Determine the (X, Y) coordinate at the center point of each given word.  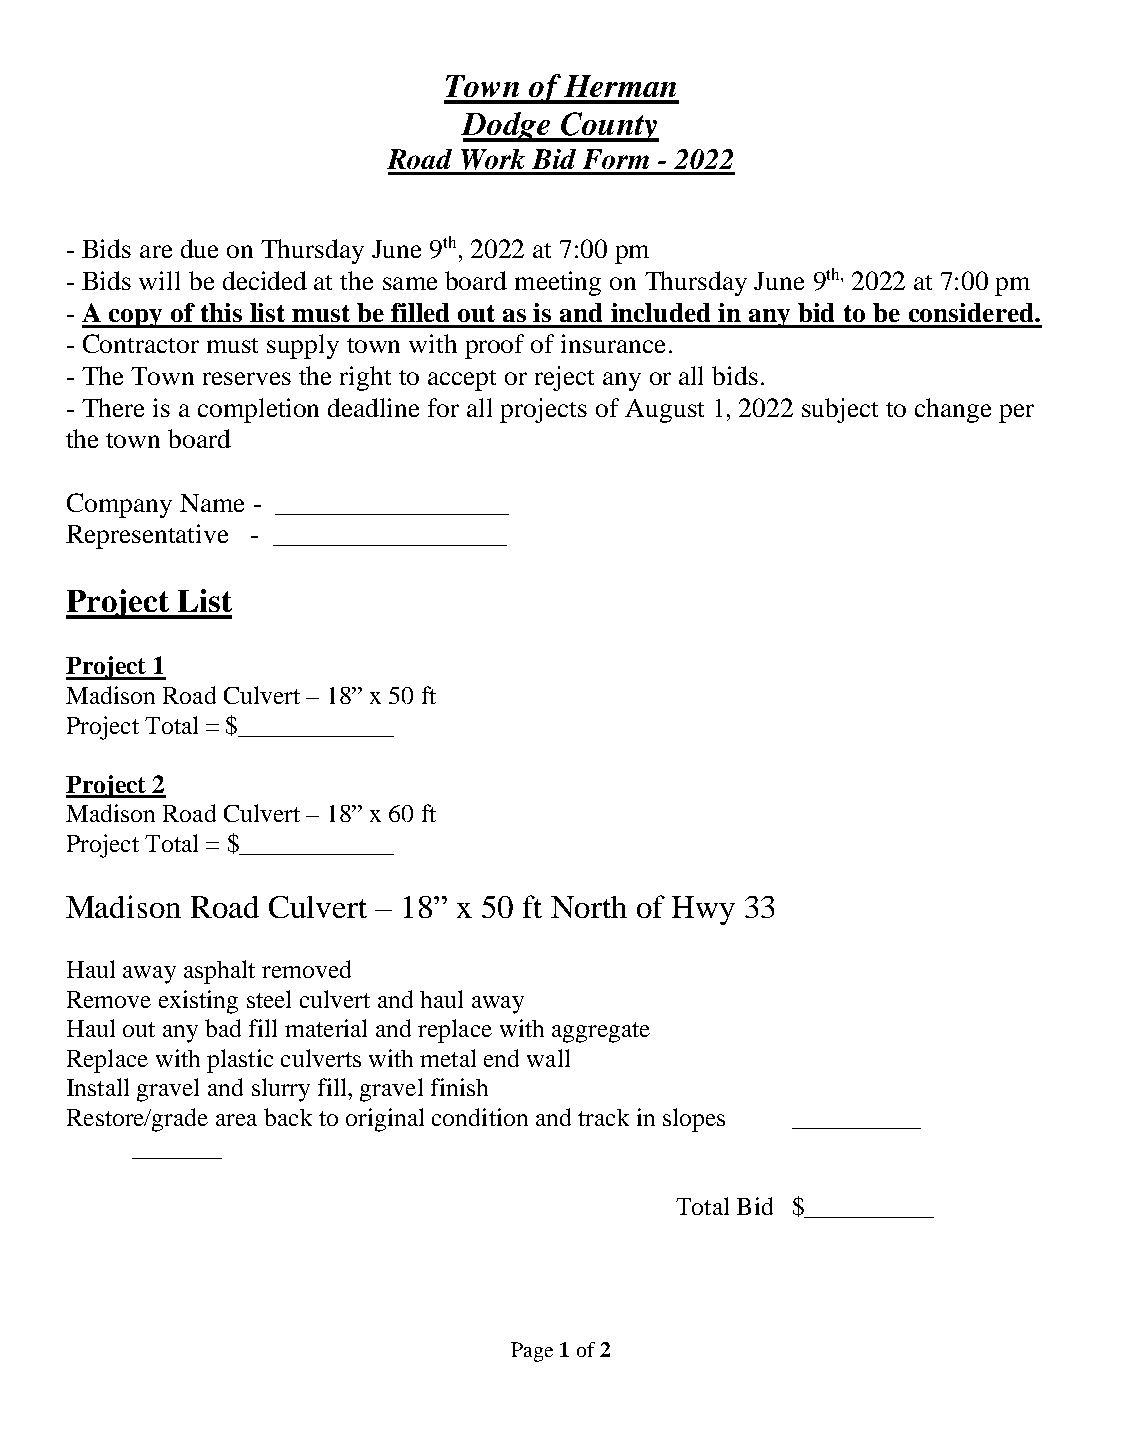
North (589, 907)
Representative (147, 536)
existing (198, 1002)
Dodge (506, 127)
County (608, 127)
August (664, 411)
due (199, 248)
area (236, 1120)
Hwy (703, 910)
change (953, 410)
